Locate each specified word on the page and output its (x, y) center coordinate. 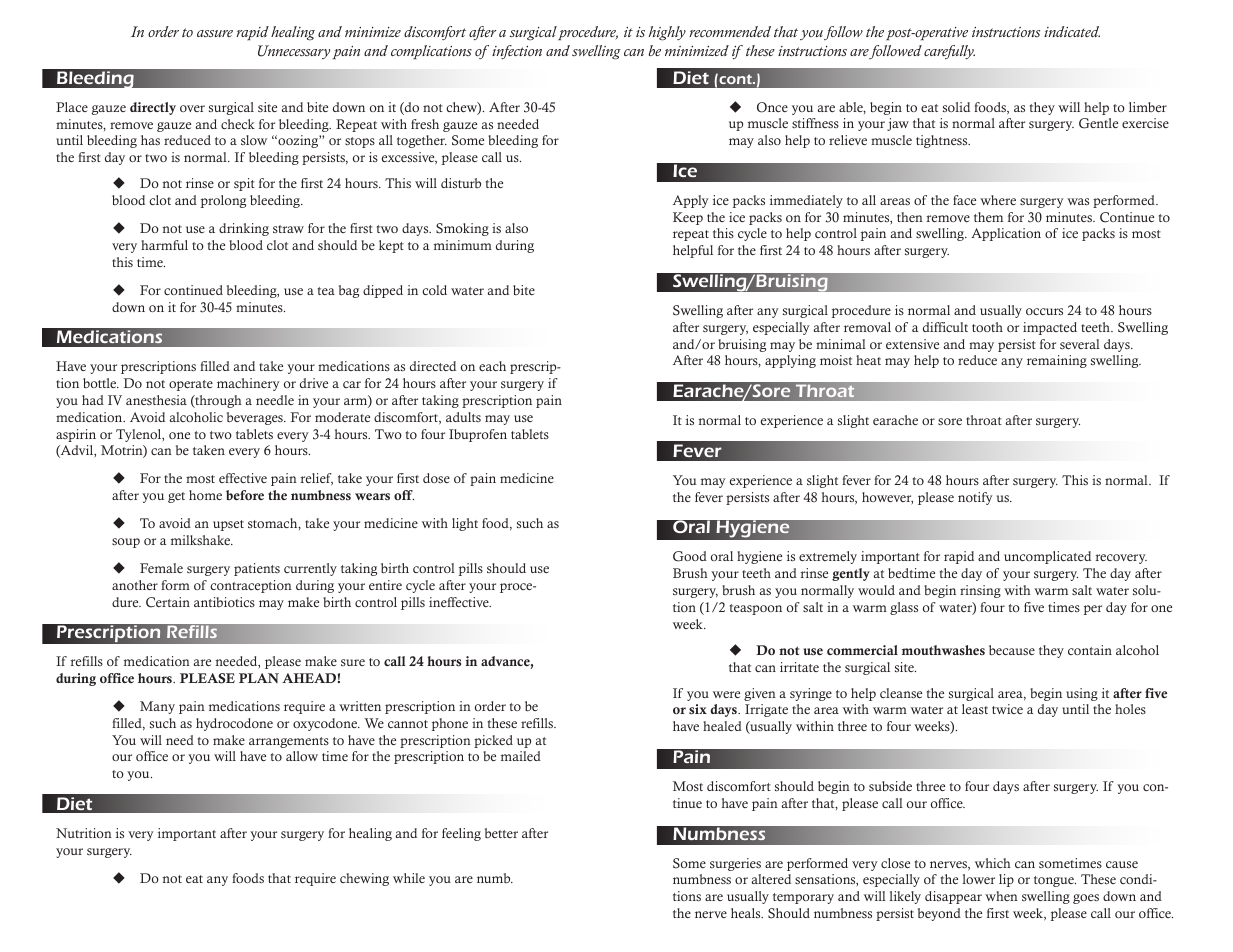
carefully (949, 52)
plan (259, 678)
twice (1007, 709)
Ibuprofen (478, 435)
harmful (164, 245)
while (409, 878)
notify (975, 498)
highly (667, 33)
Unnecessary (294, 52)
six (698, 709)
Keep (688, 218)
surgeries (735, 864)
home (205, 495)
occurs (1044, 311)
